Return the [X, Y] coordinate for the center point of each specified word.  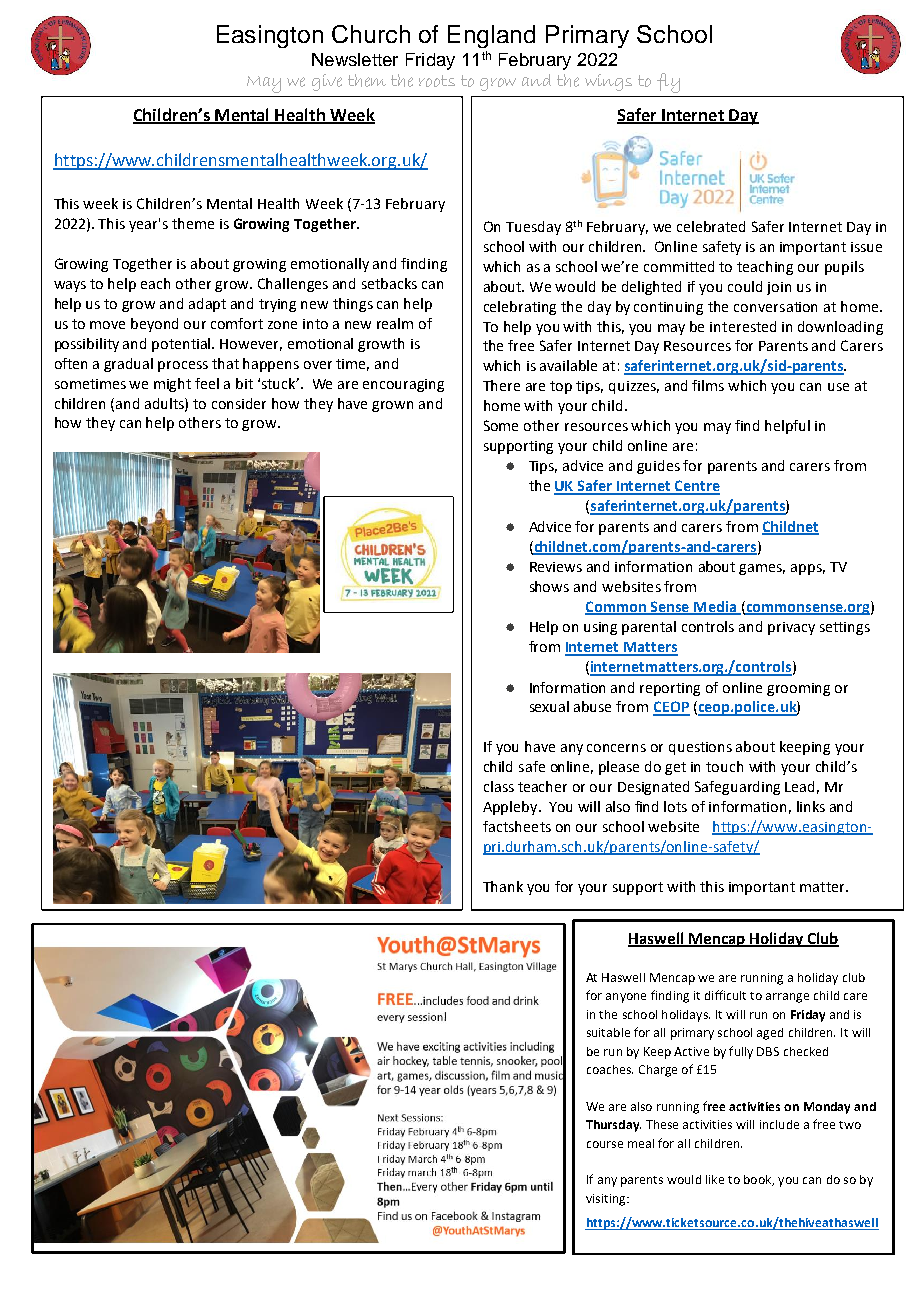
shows [549, 586]
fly [668, 83]
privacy [791, 628]
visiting [607, 1200]
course [605, 1144]
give [327, 82]
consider [239, 403]
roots [437, 81]
